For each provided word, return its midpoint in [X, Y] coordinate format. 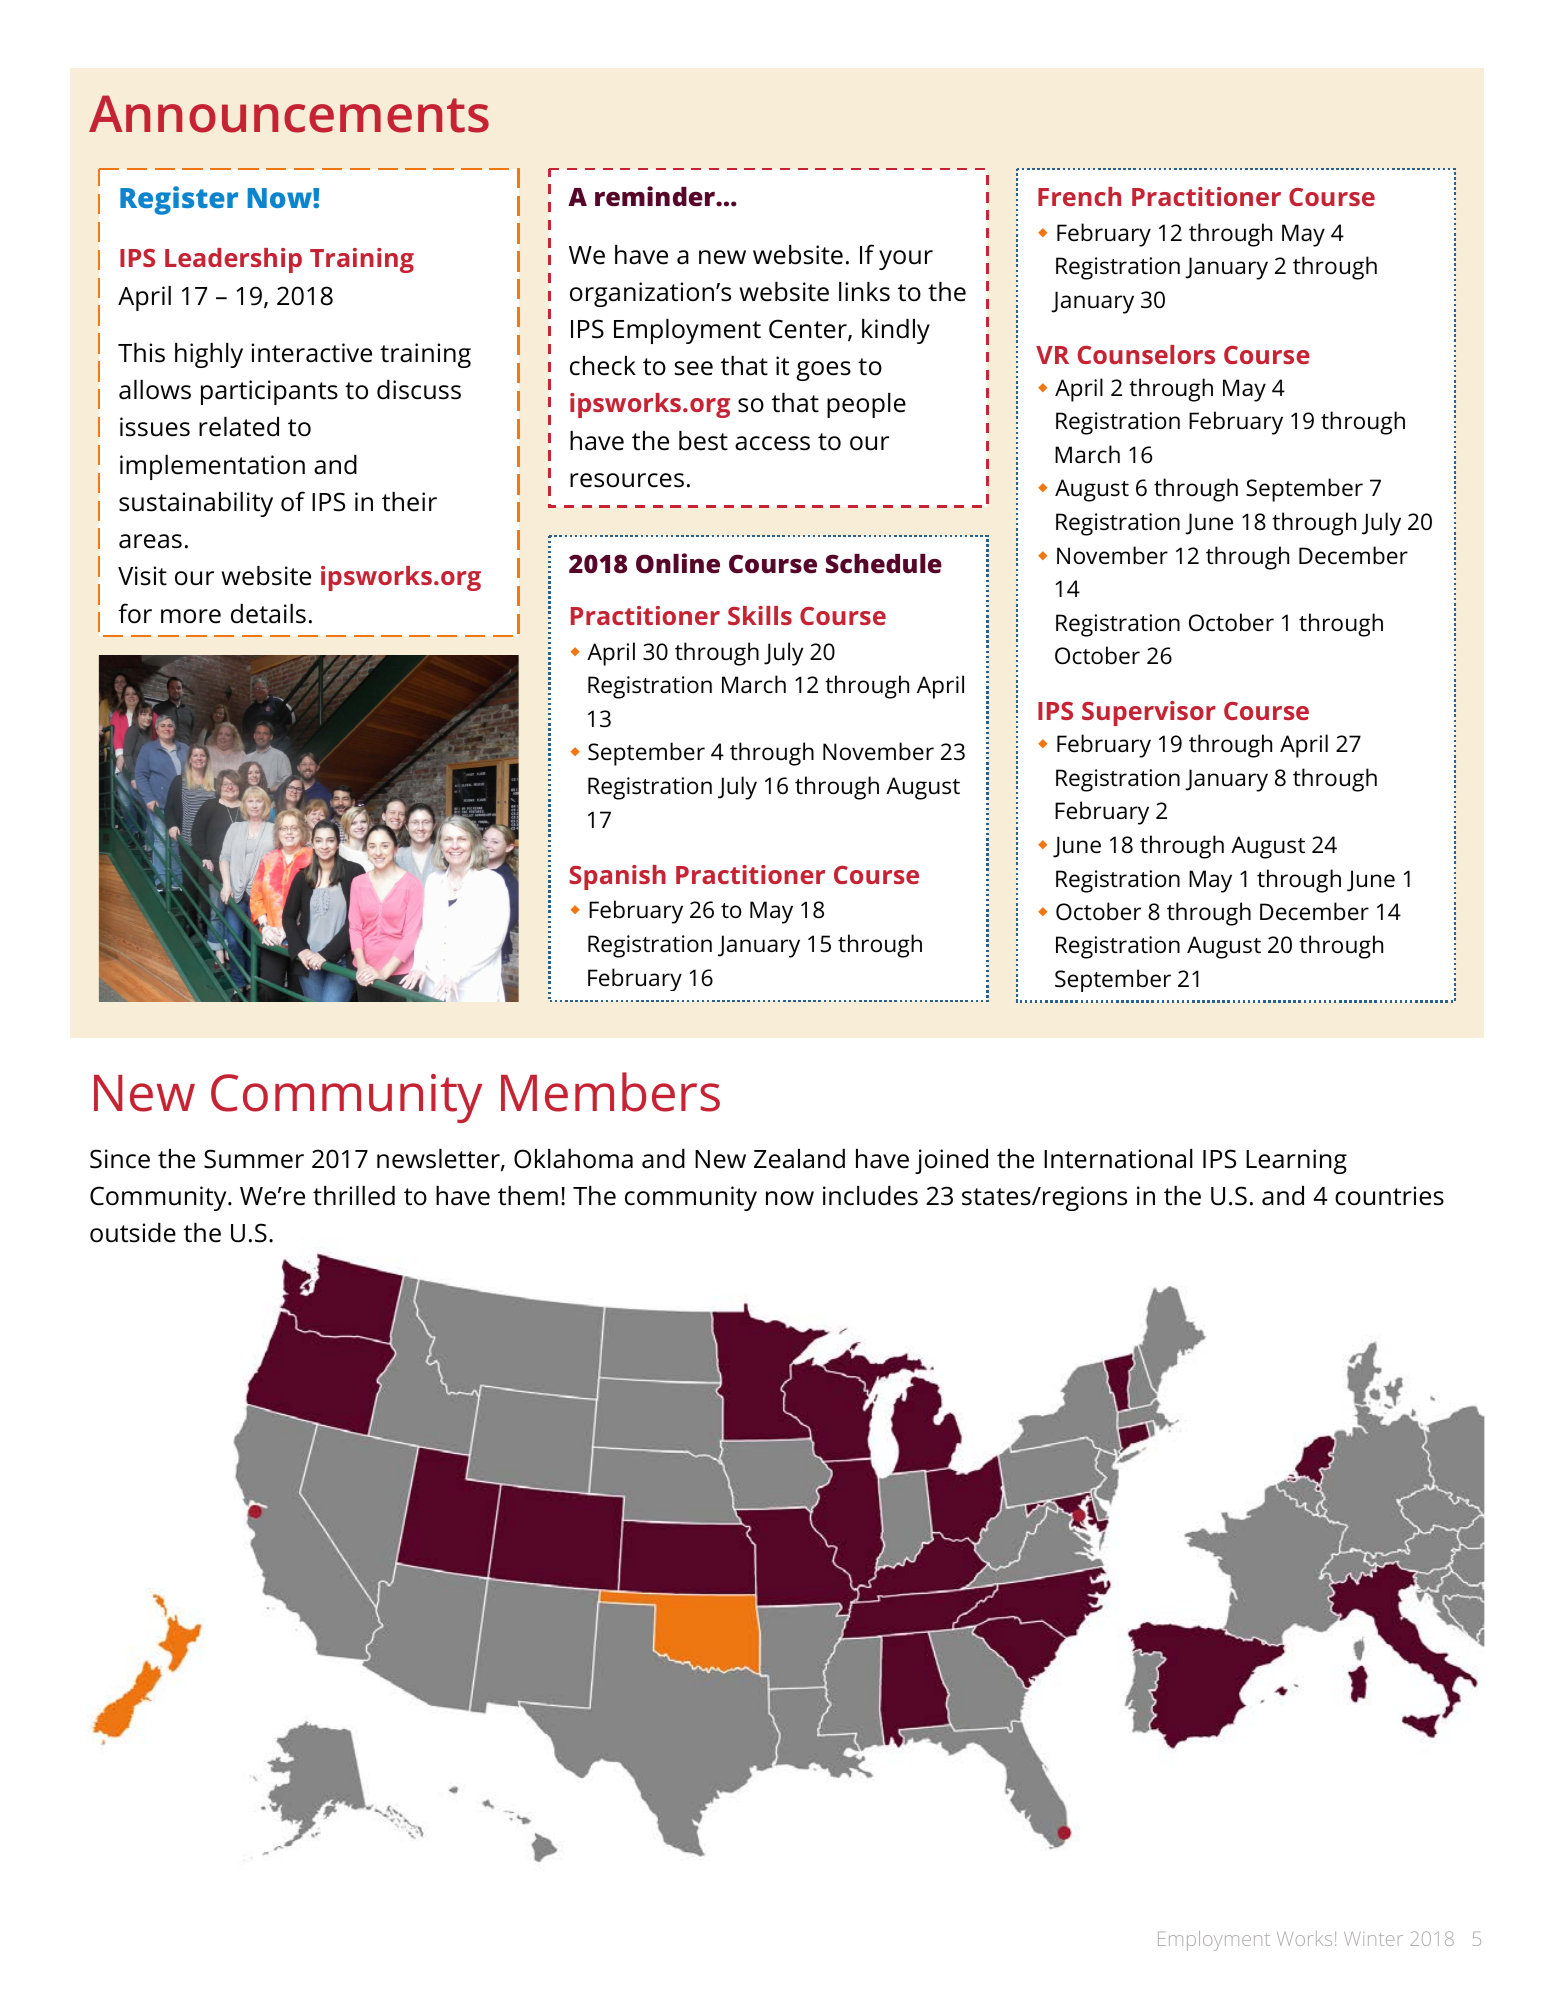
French [1079, 196]
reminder [656, 196]
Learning [1296, 1161]
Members [610, 1092]
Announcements [289, 114]
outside [133, 1233]
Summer [254, 1159]
